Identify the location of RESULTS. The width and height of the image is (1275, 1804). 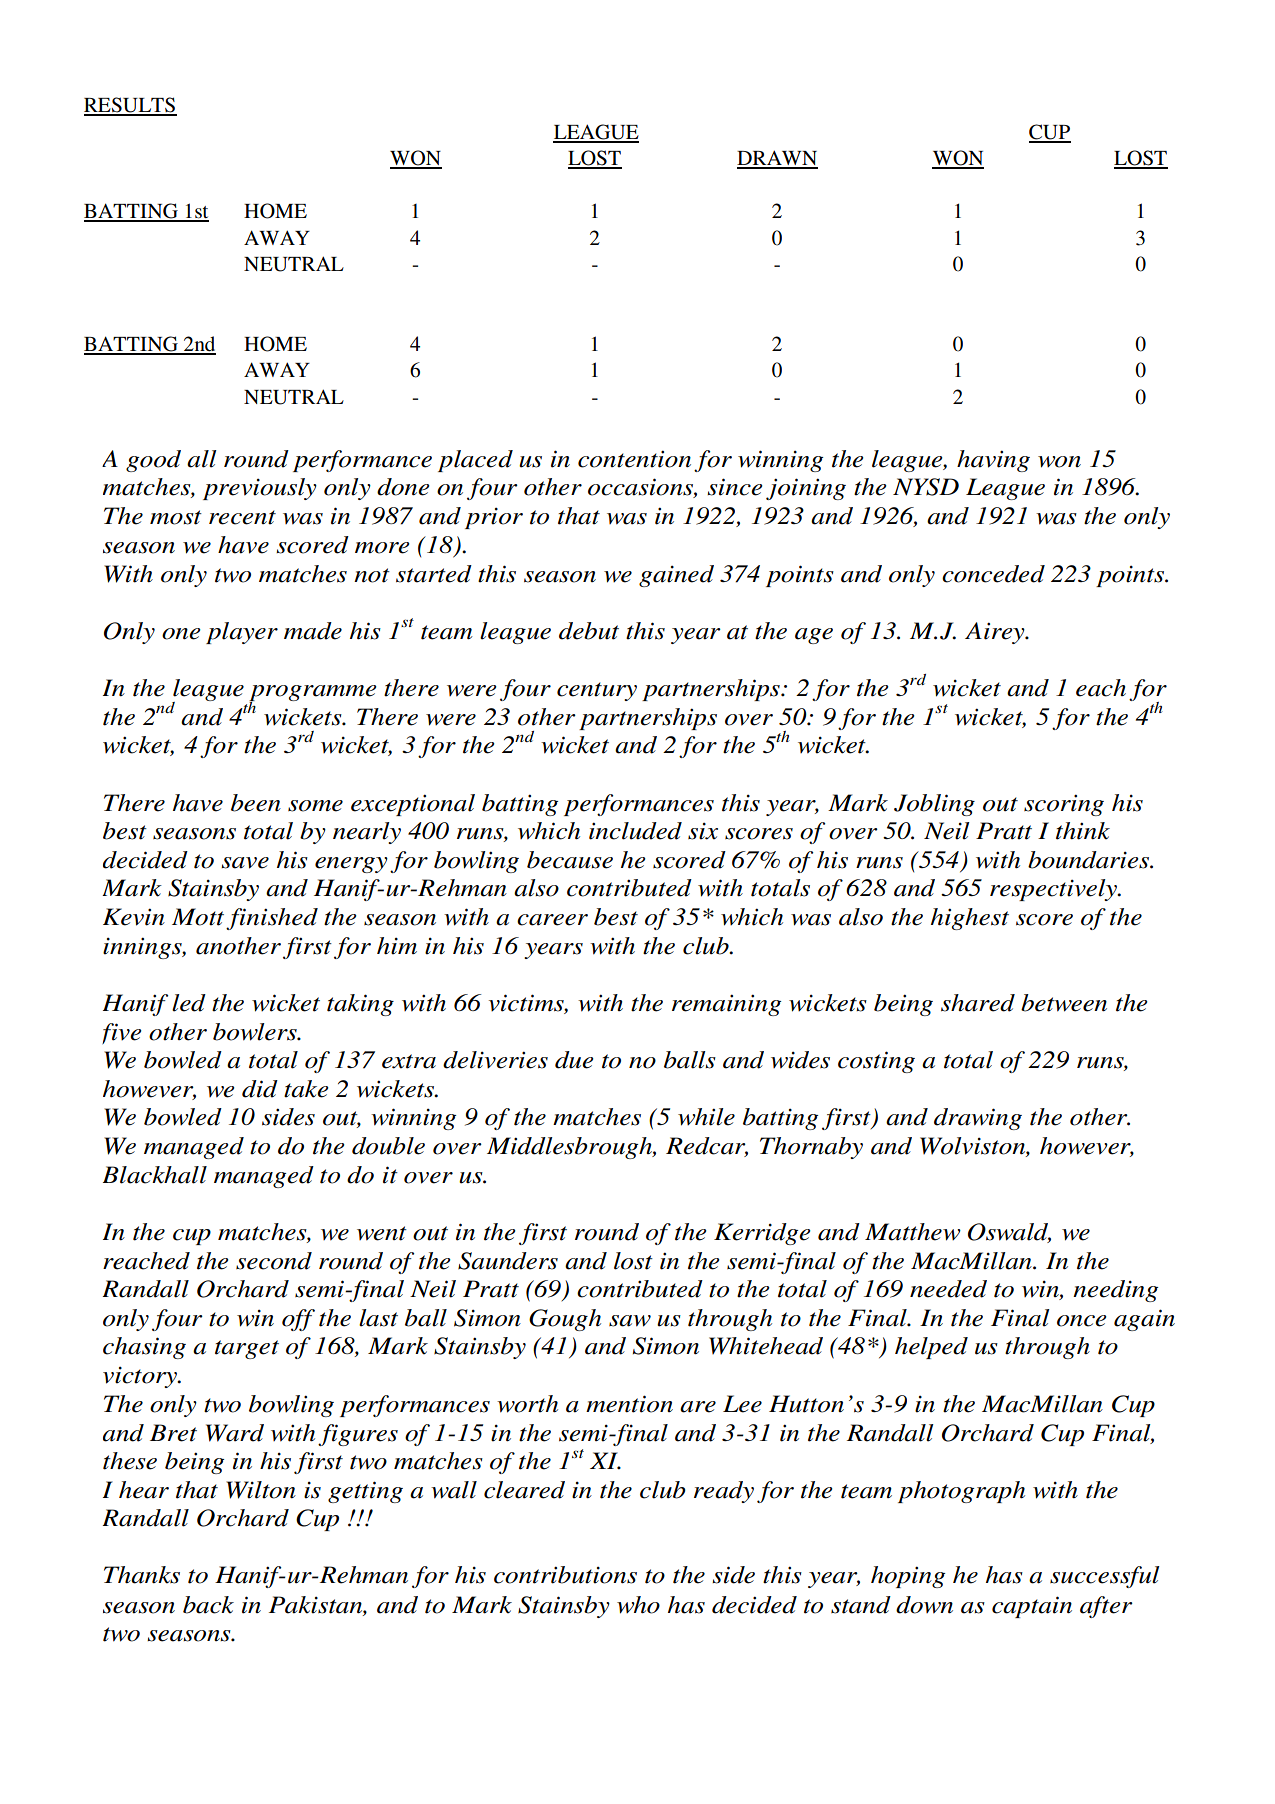
(130, 106).
